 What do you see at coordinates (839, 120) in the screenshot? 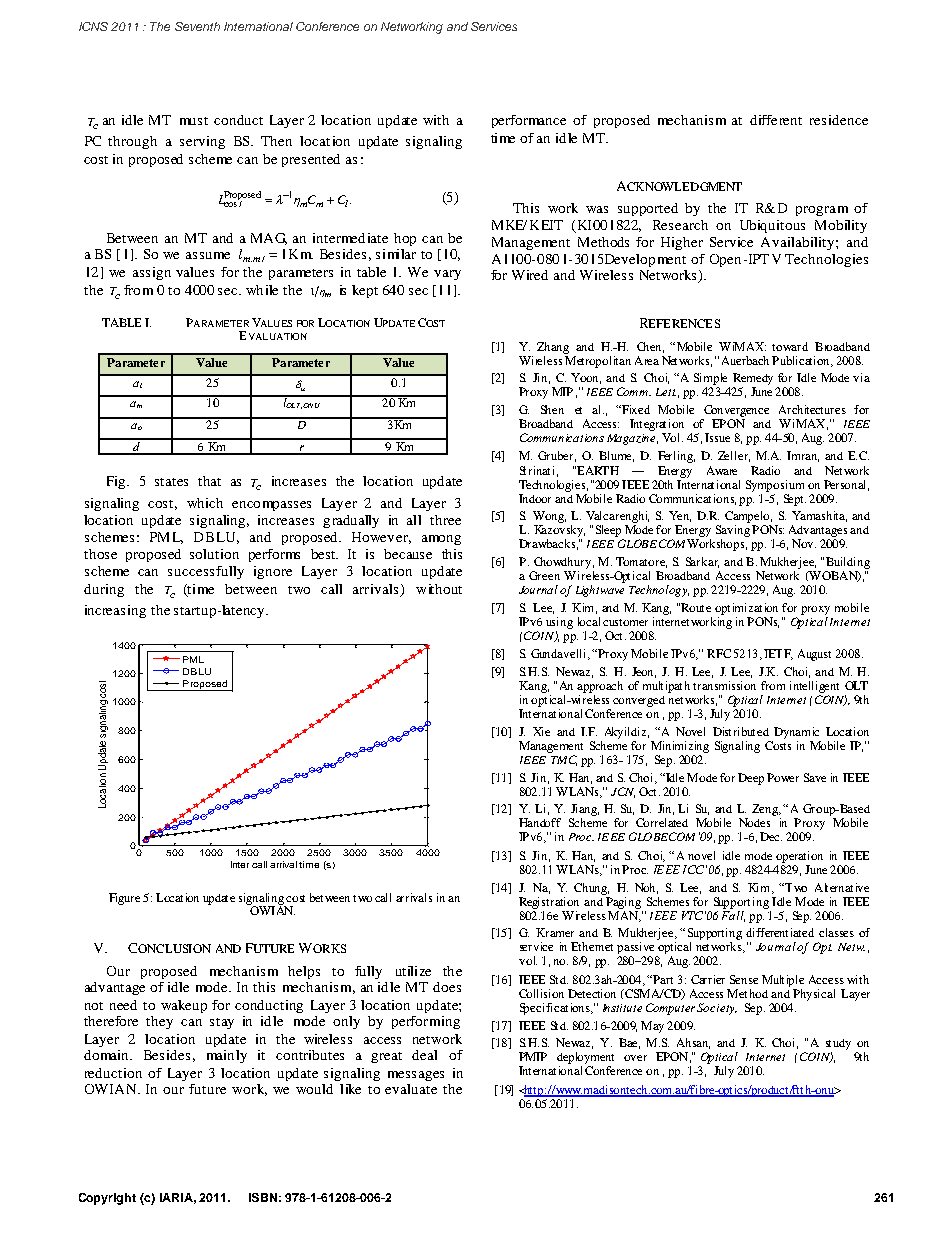
I see `residence` at bounding box center [839, 120].
